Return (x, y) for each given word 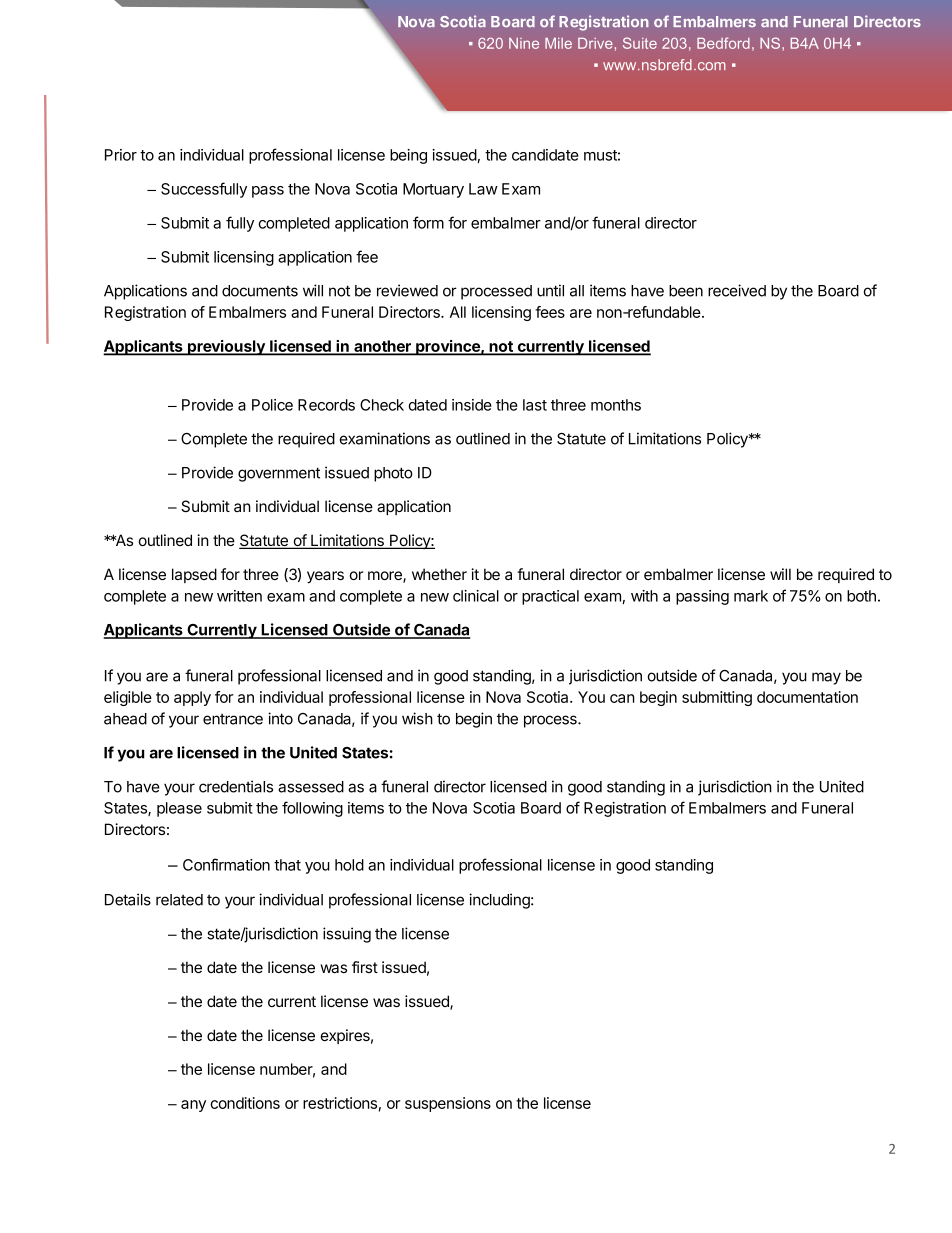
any (193, 1106)
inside (472, 405)
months (616, 405)
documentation (807, 697)
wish (417, 718)
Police (272, 405)
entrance (233, 719)
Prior (121, 155)
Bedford (723, 43)
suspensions (448, 1104)
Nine (524, 43)
